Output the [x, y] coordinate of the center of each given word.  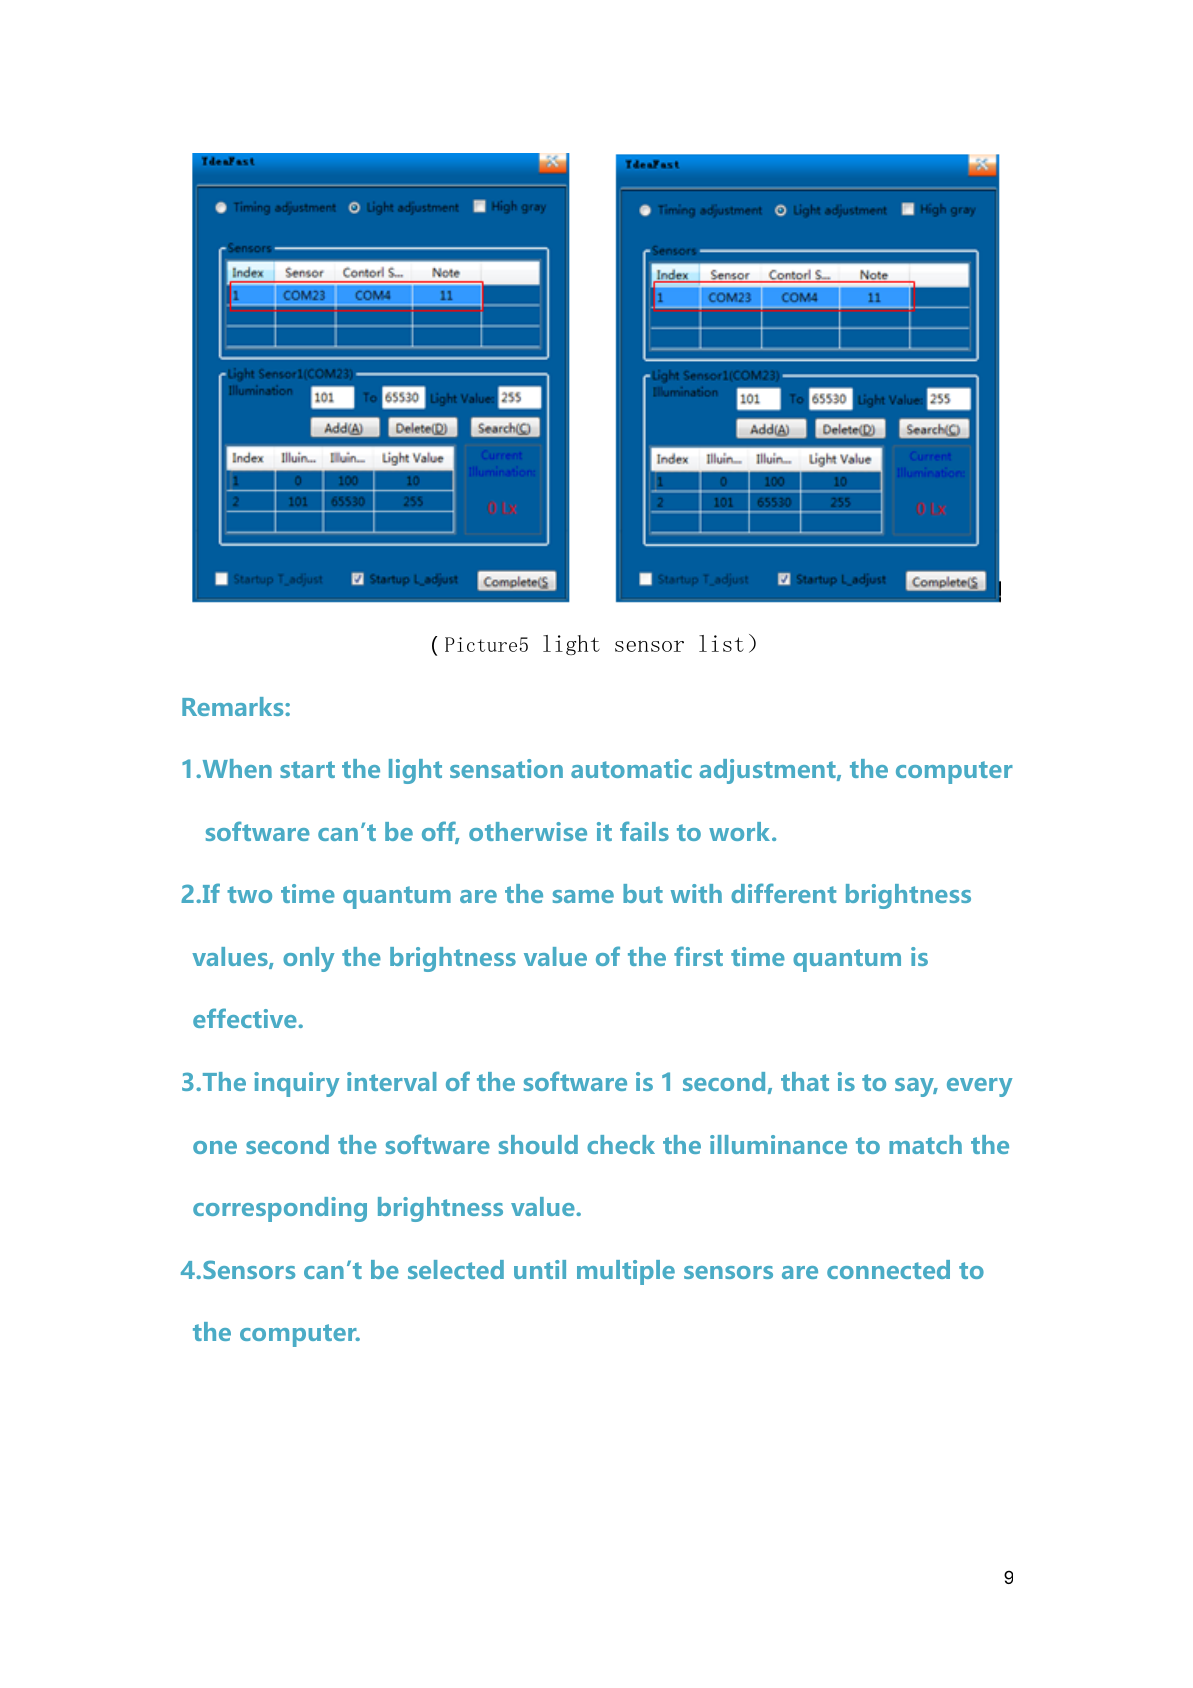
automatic [631, 768]
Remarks [234, 706]
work [741, 831]
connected [888, 1269]
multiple [626, 1272]
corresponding [280, 1209]
